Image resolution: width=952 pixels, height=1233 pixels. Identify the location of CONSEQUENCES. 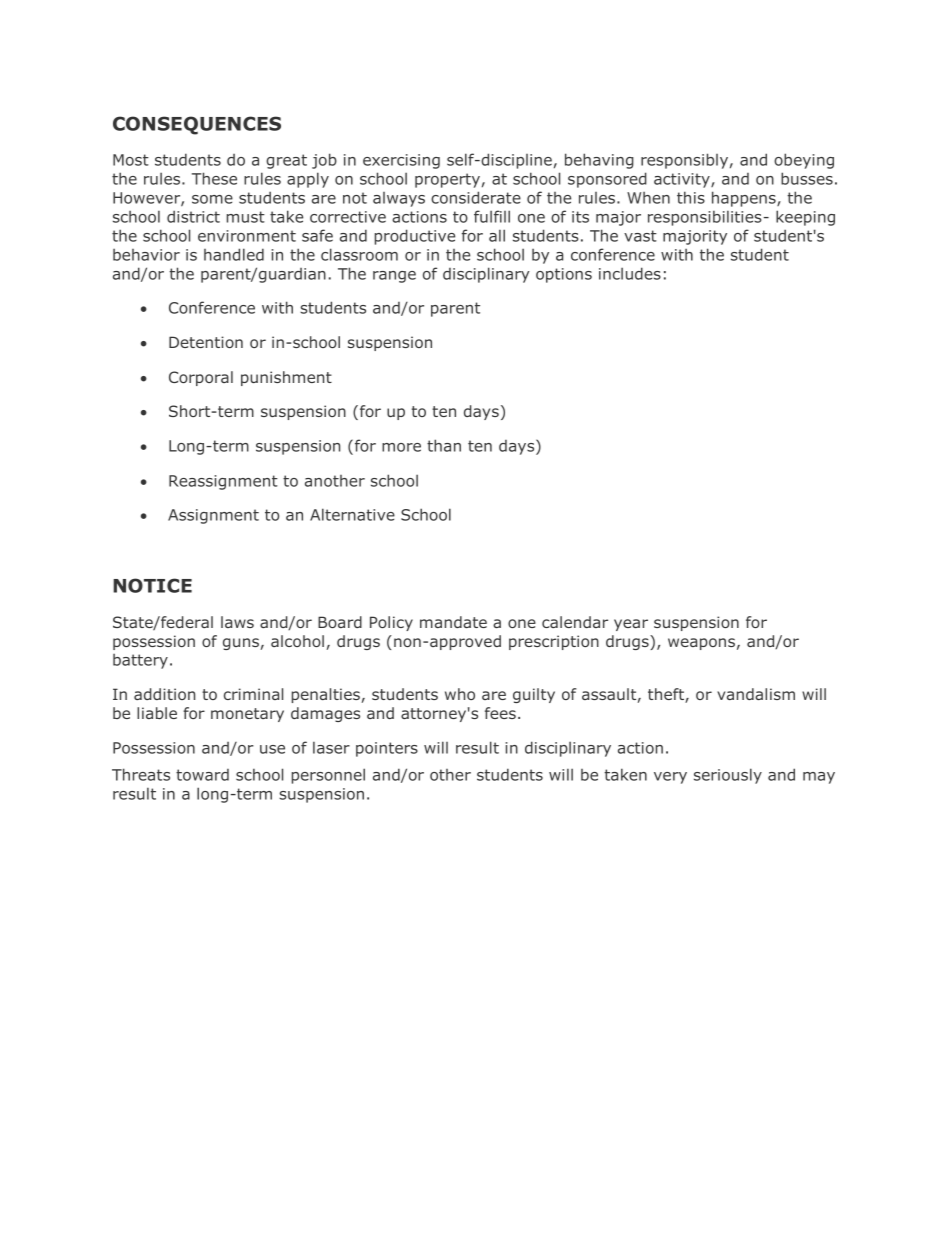
(197, 125).
